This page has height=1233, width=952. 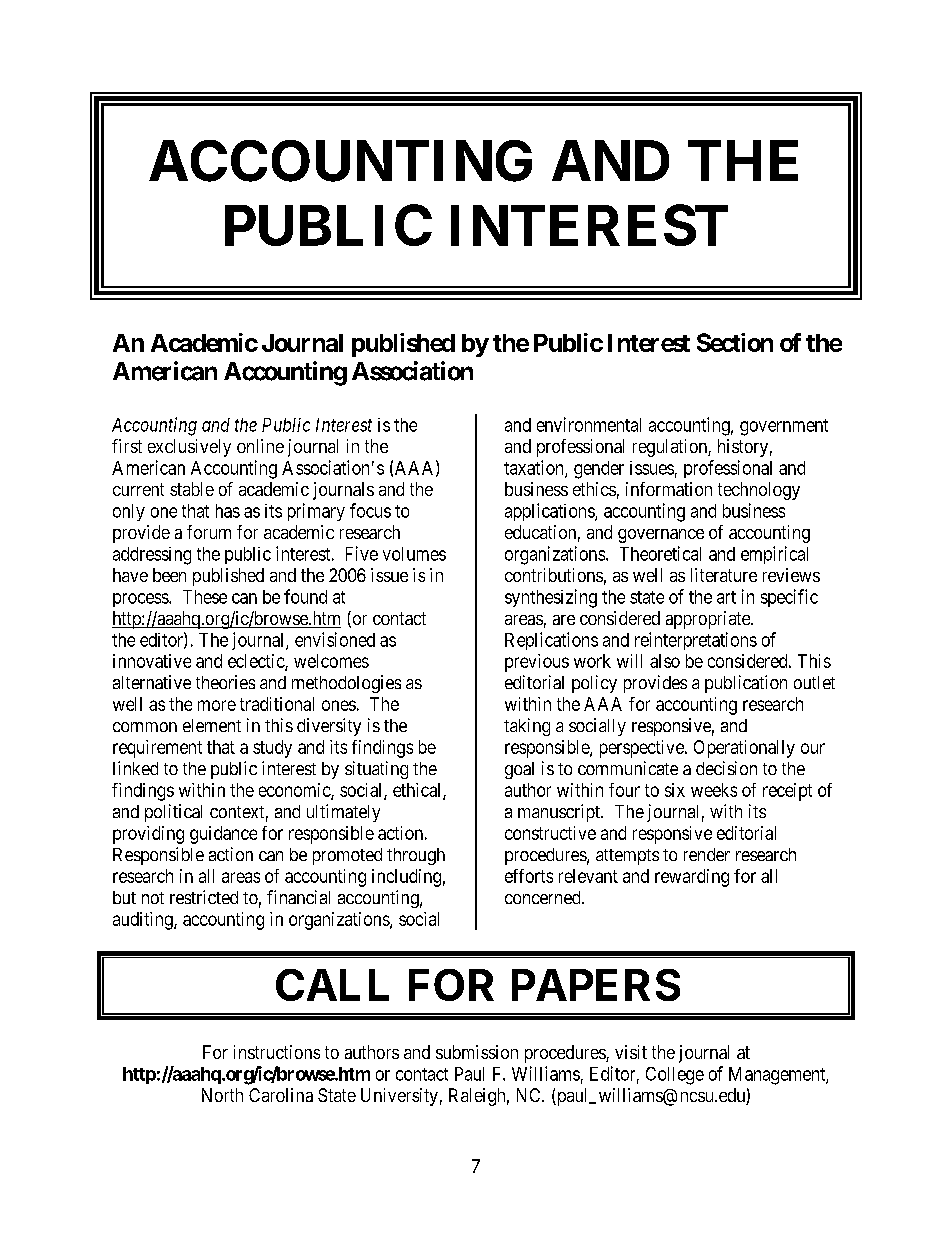 I want to click on environmental, so click(x=589, y=424).
